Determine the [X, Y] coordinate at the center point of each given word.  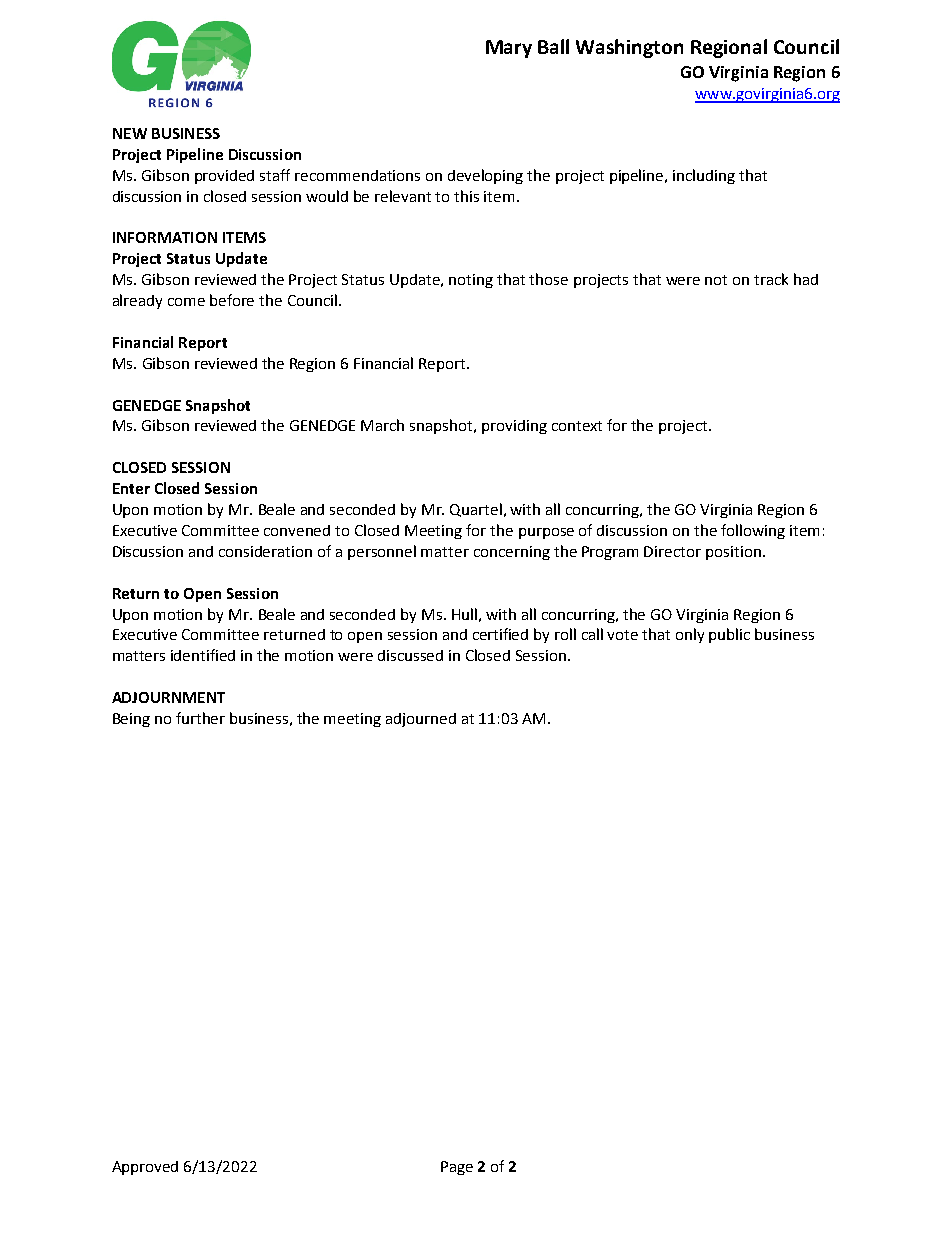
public [729, 635]
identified [203, 655]
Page [457, 1168]
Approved [145, 1168]
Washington [629, 48]
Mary [509, 49]
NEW [130, 133]
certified [500, 634]
